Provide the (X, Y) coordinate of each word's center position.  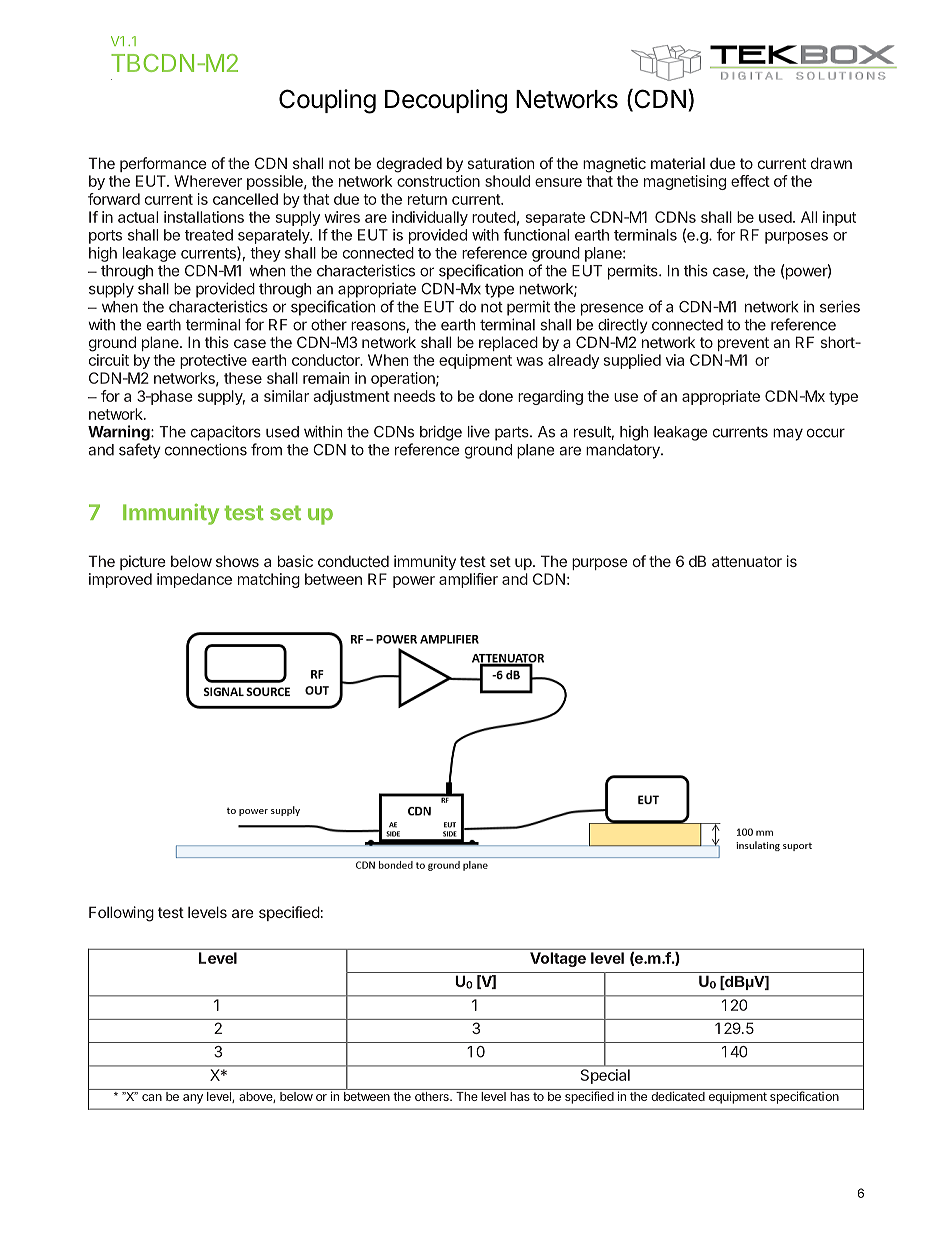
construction (438, 181)
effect (750, 181)
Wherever (208, 181)
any (193, 1099)
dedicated (678, 1096)
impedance (194, 580)
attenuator (747, 561)
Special (605, 1076)
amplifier (468, 580)
